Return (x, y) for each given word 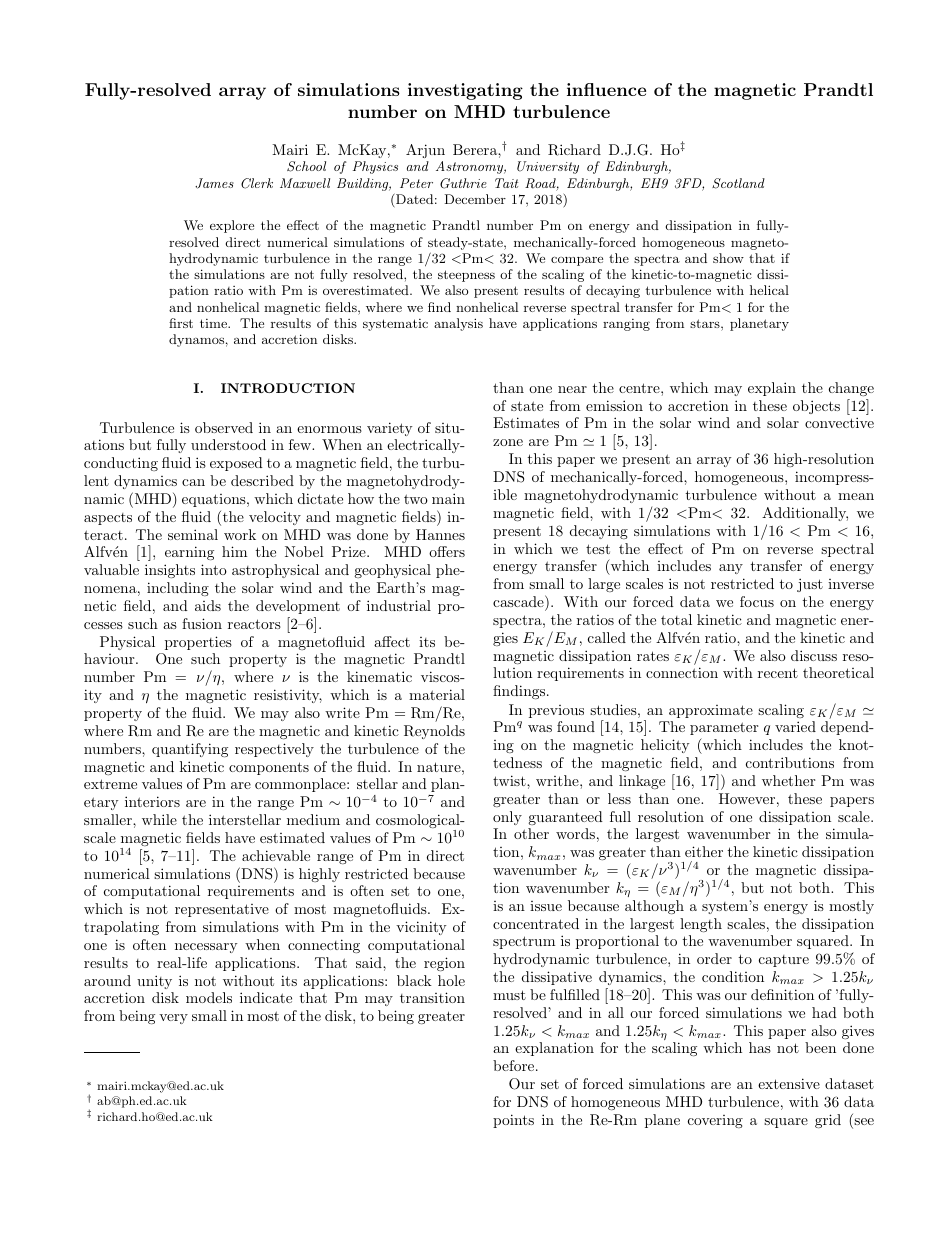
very (173, 1019)
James (214, 183)
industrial (399, 605)
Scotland (738, 183)
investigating (465, 91)
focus (757, 601)
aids (208, 605)
